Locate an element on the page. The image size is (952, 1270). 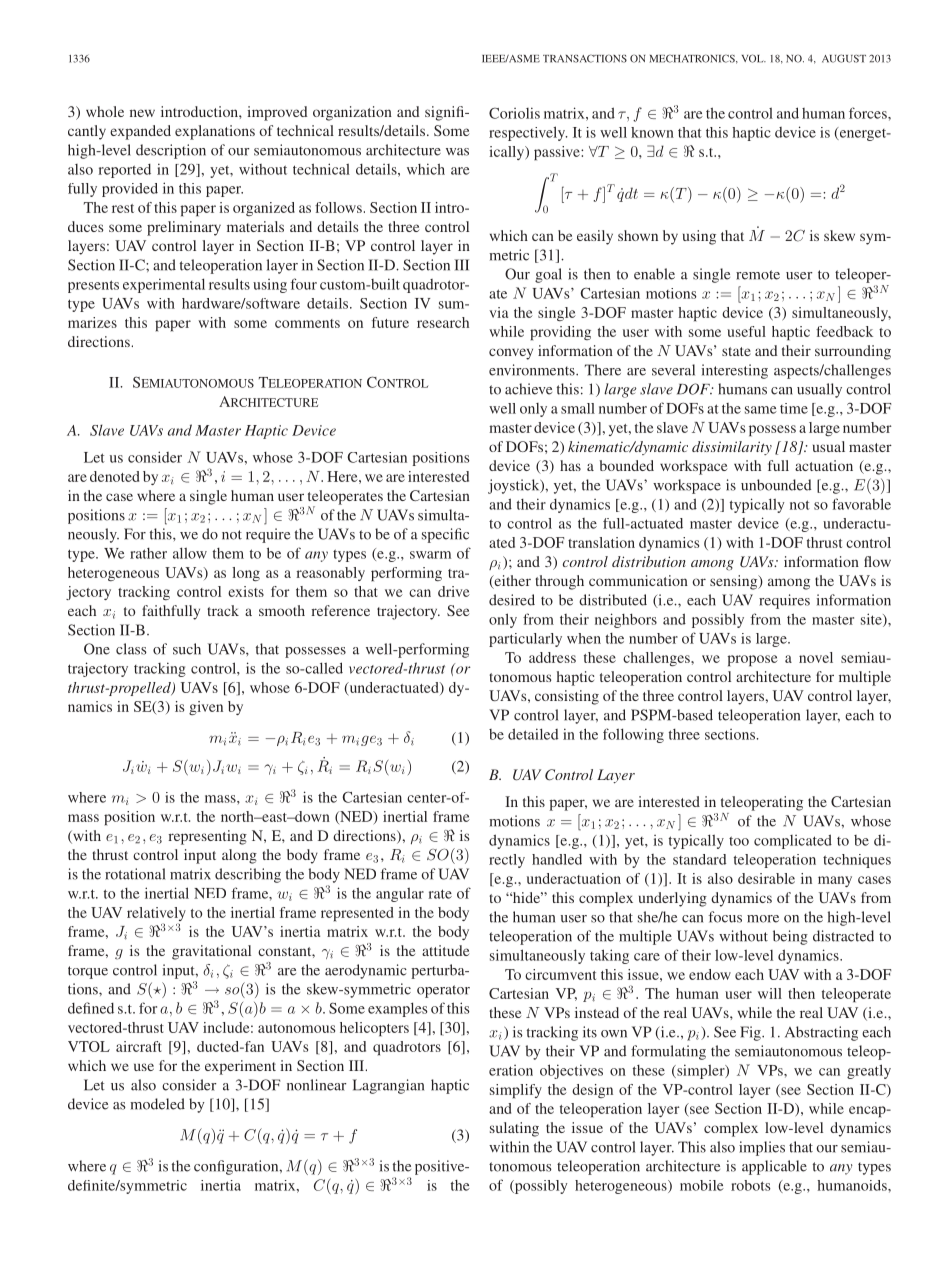
dissimilarity is located at coordinates (732, 448).
